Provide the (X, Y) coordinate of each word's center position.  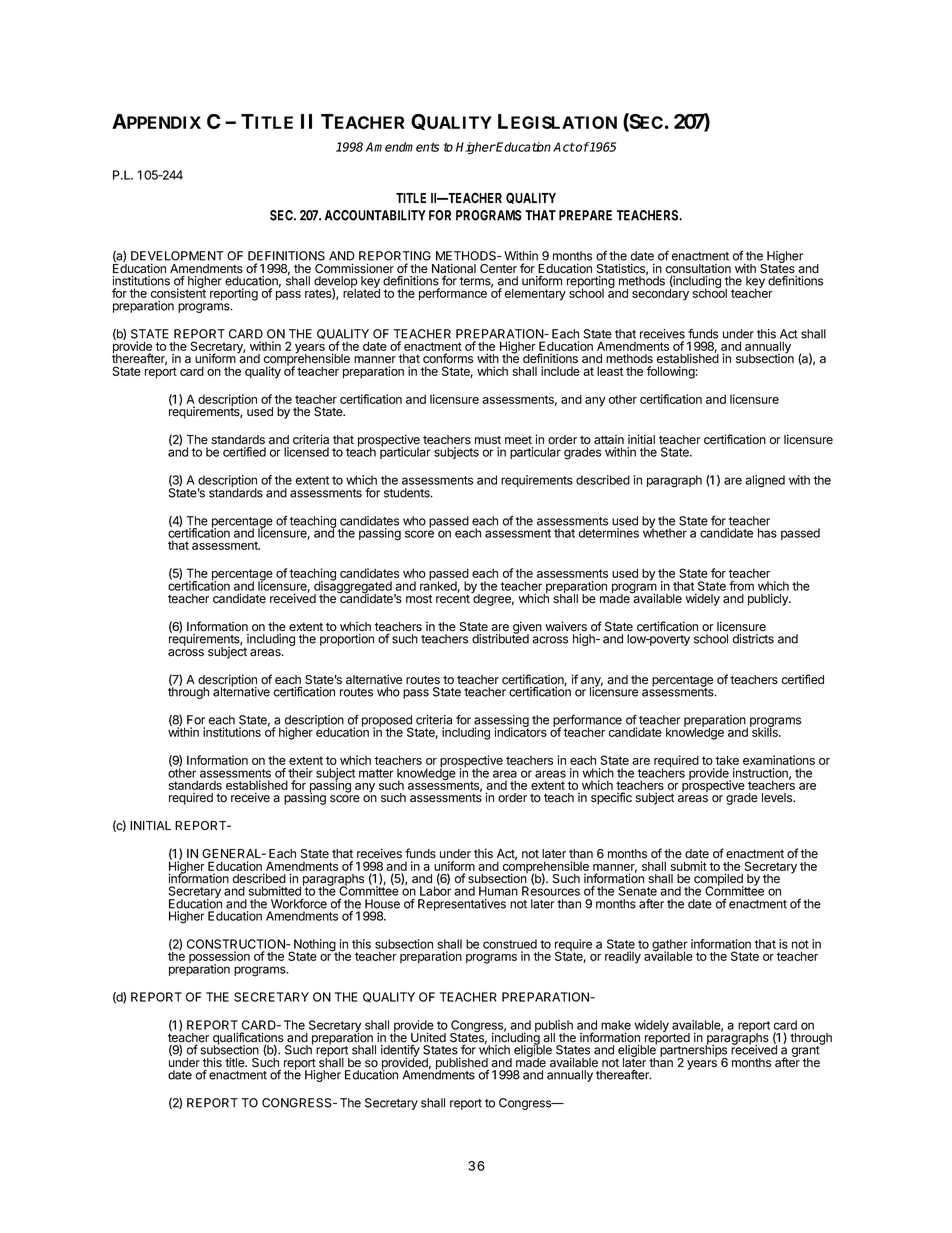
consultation (698, 269)
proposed (387, 722)
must (488, 440)
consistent (178, 292)
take (727, 760)
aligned (765, 481)
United (428, 1038)
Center (498, 269)
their (300, 773)
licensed (306, 452)
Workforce (299, 903)
